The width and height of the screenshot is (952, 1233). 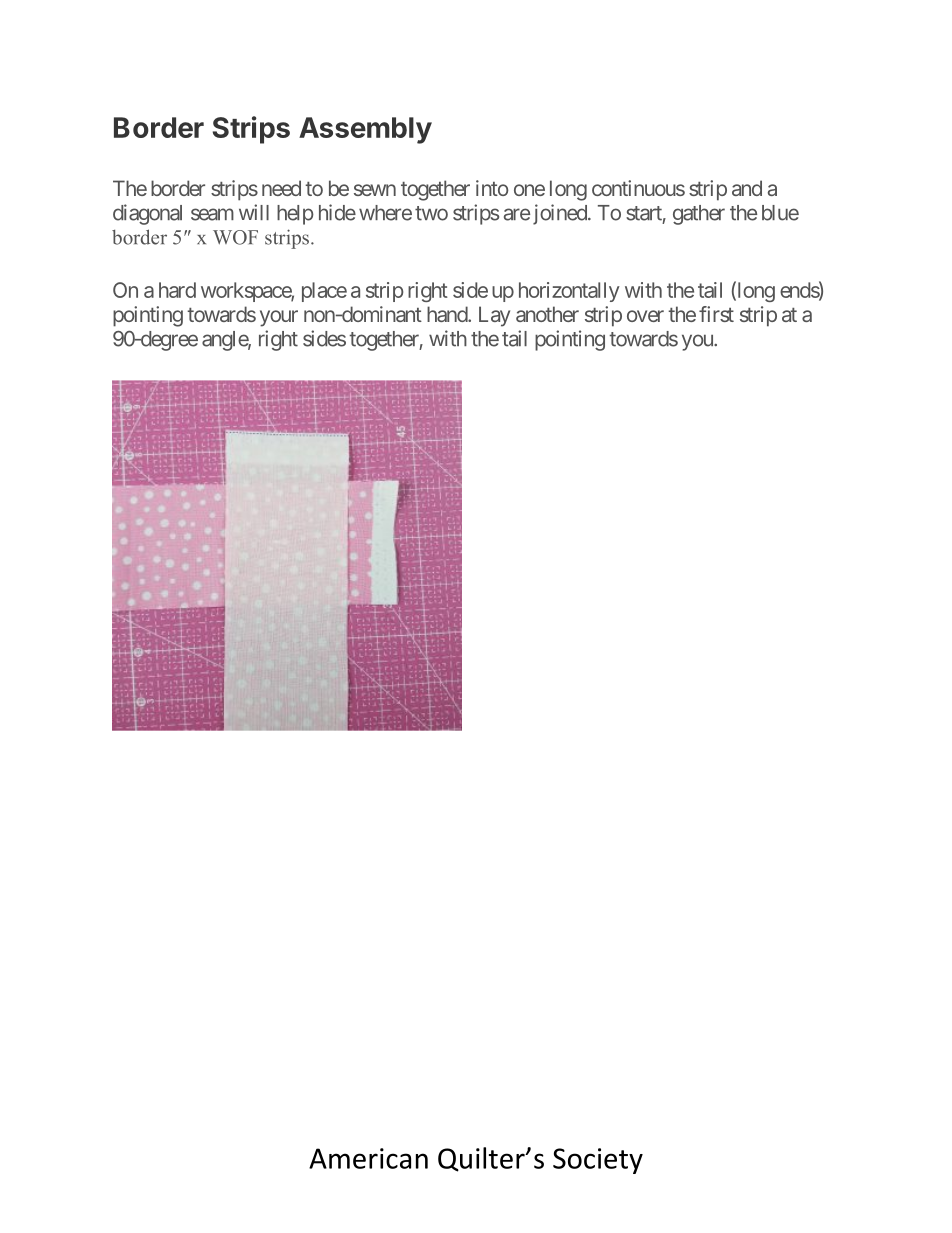 I want to click on seam, so click(x=212, y=214).
